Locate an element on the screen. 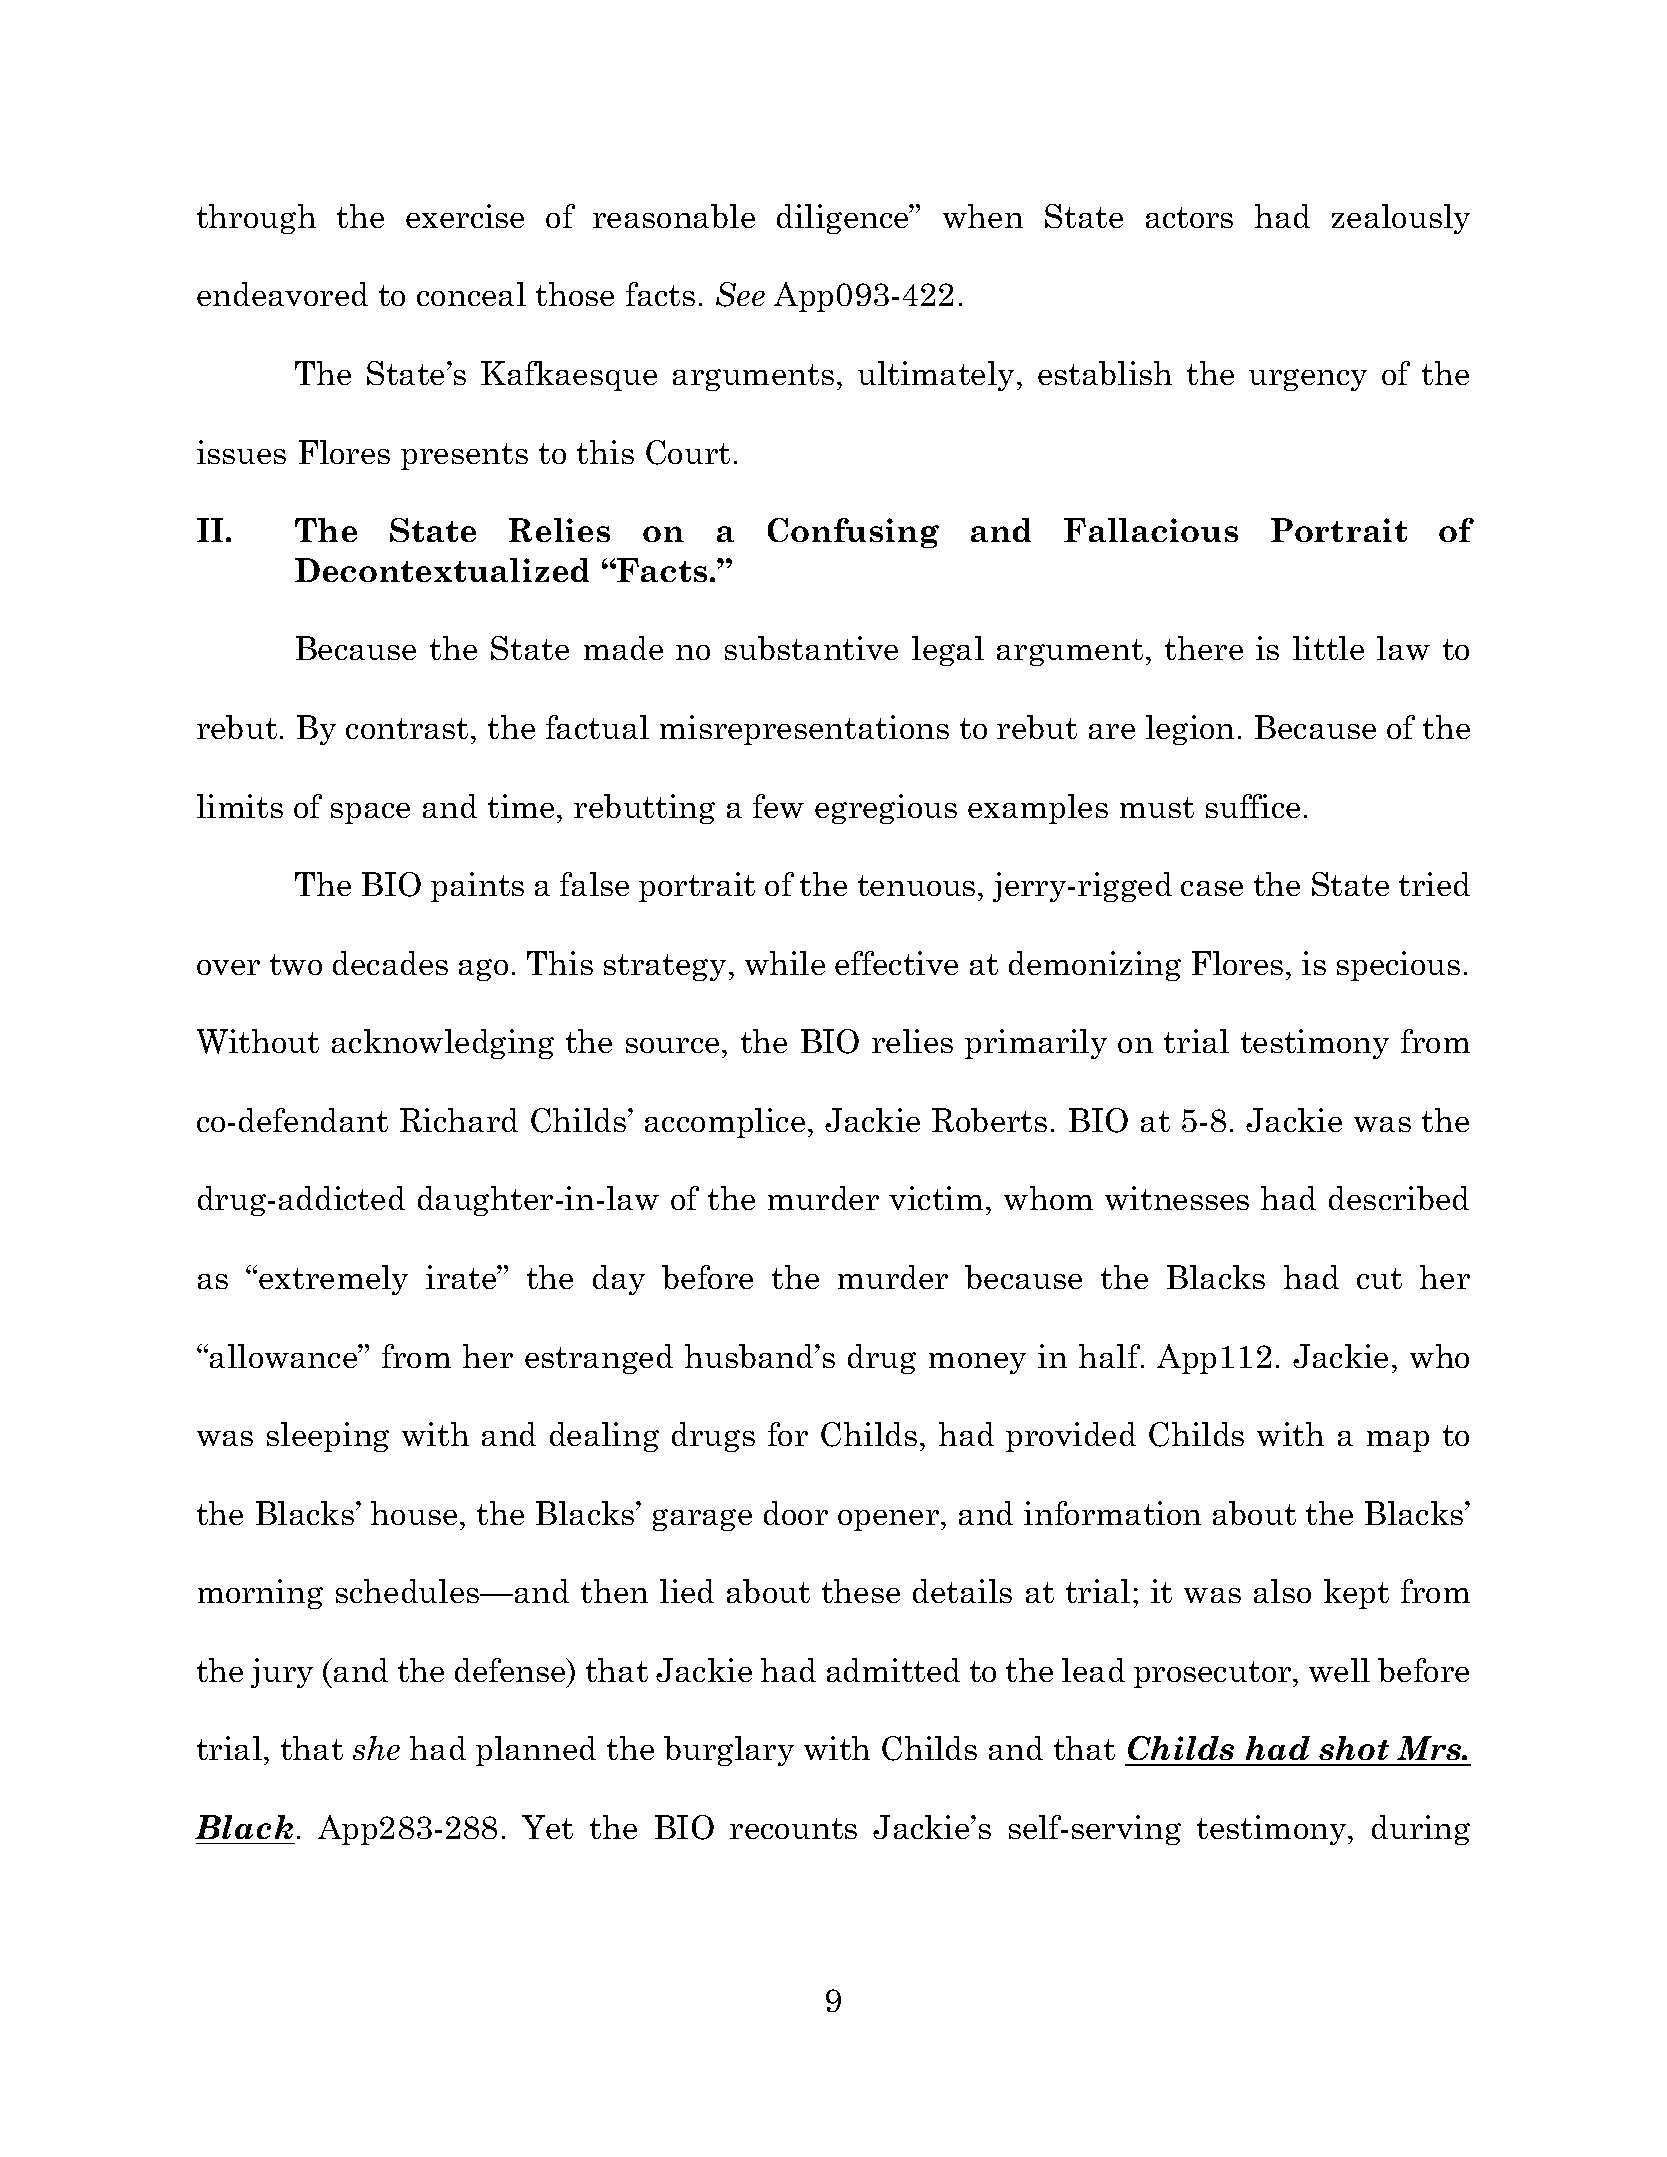  acknowledging is located at coordinates (443, 1044).
